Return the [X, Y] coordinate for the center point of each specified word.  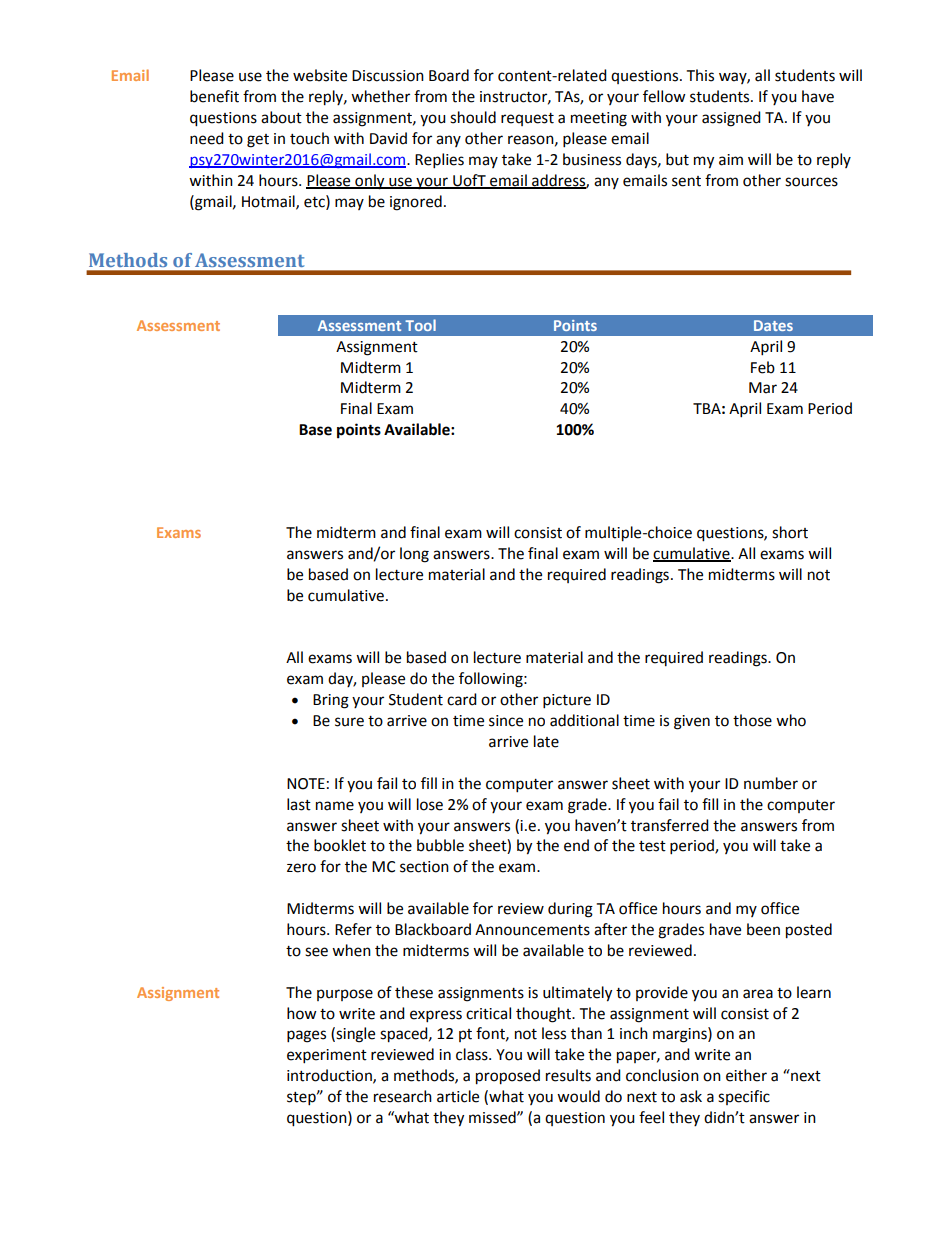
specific [744, 1097]
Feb [763, 367]
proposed [508, 1077]
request [527, 119]
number [771, 783]
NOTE [306, 784]
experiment [327, 1056]
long [414, 555]
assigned [731, 119]
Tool [420, 325]
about [281, 117]
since [506, 721]
